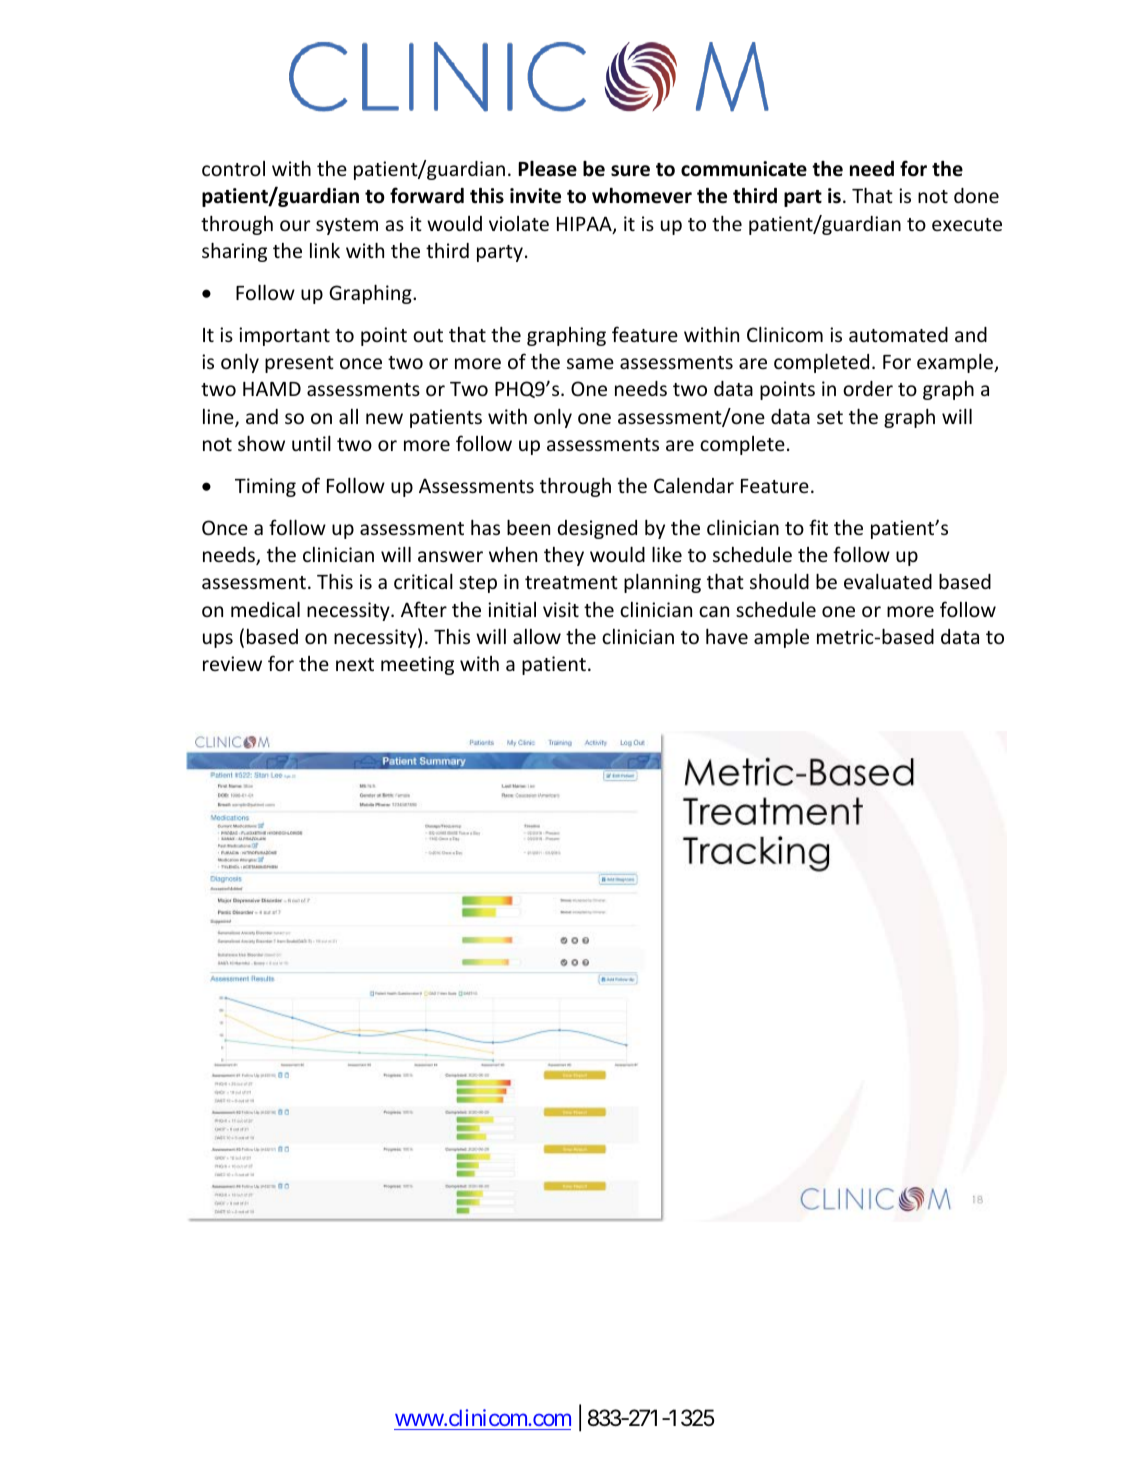 The height and width of the screenshot is (1476, 1141). Describe the element at coordinates (355, 664) in the screenshot. I see `next` at that location.
